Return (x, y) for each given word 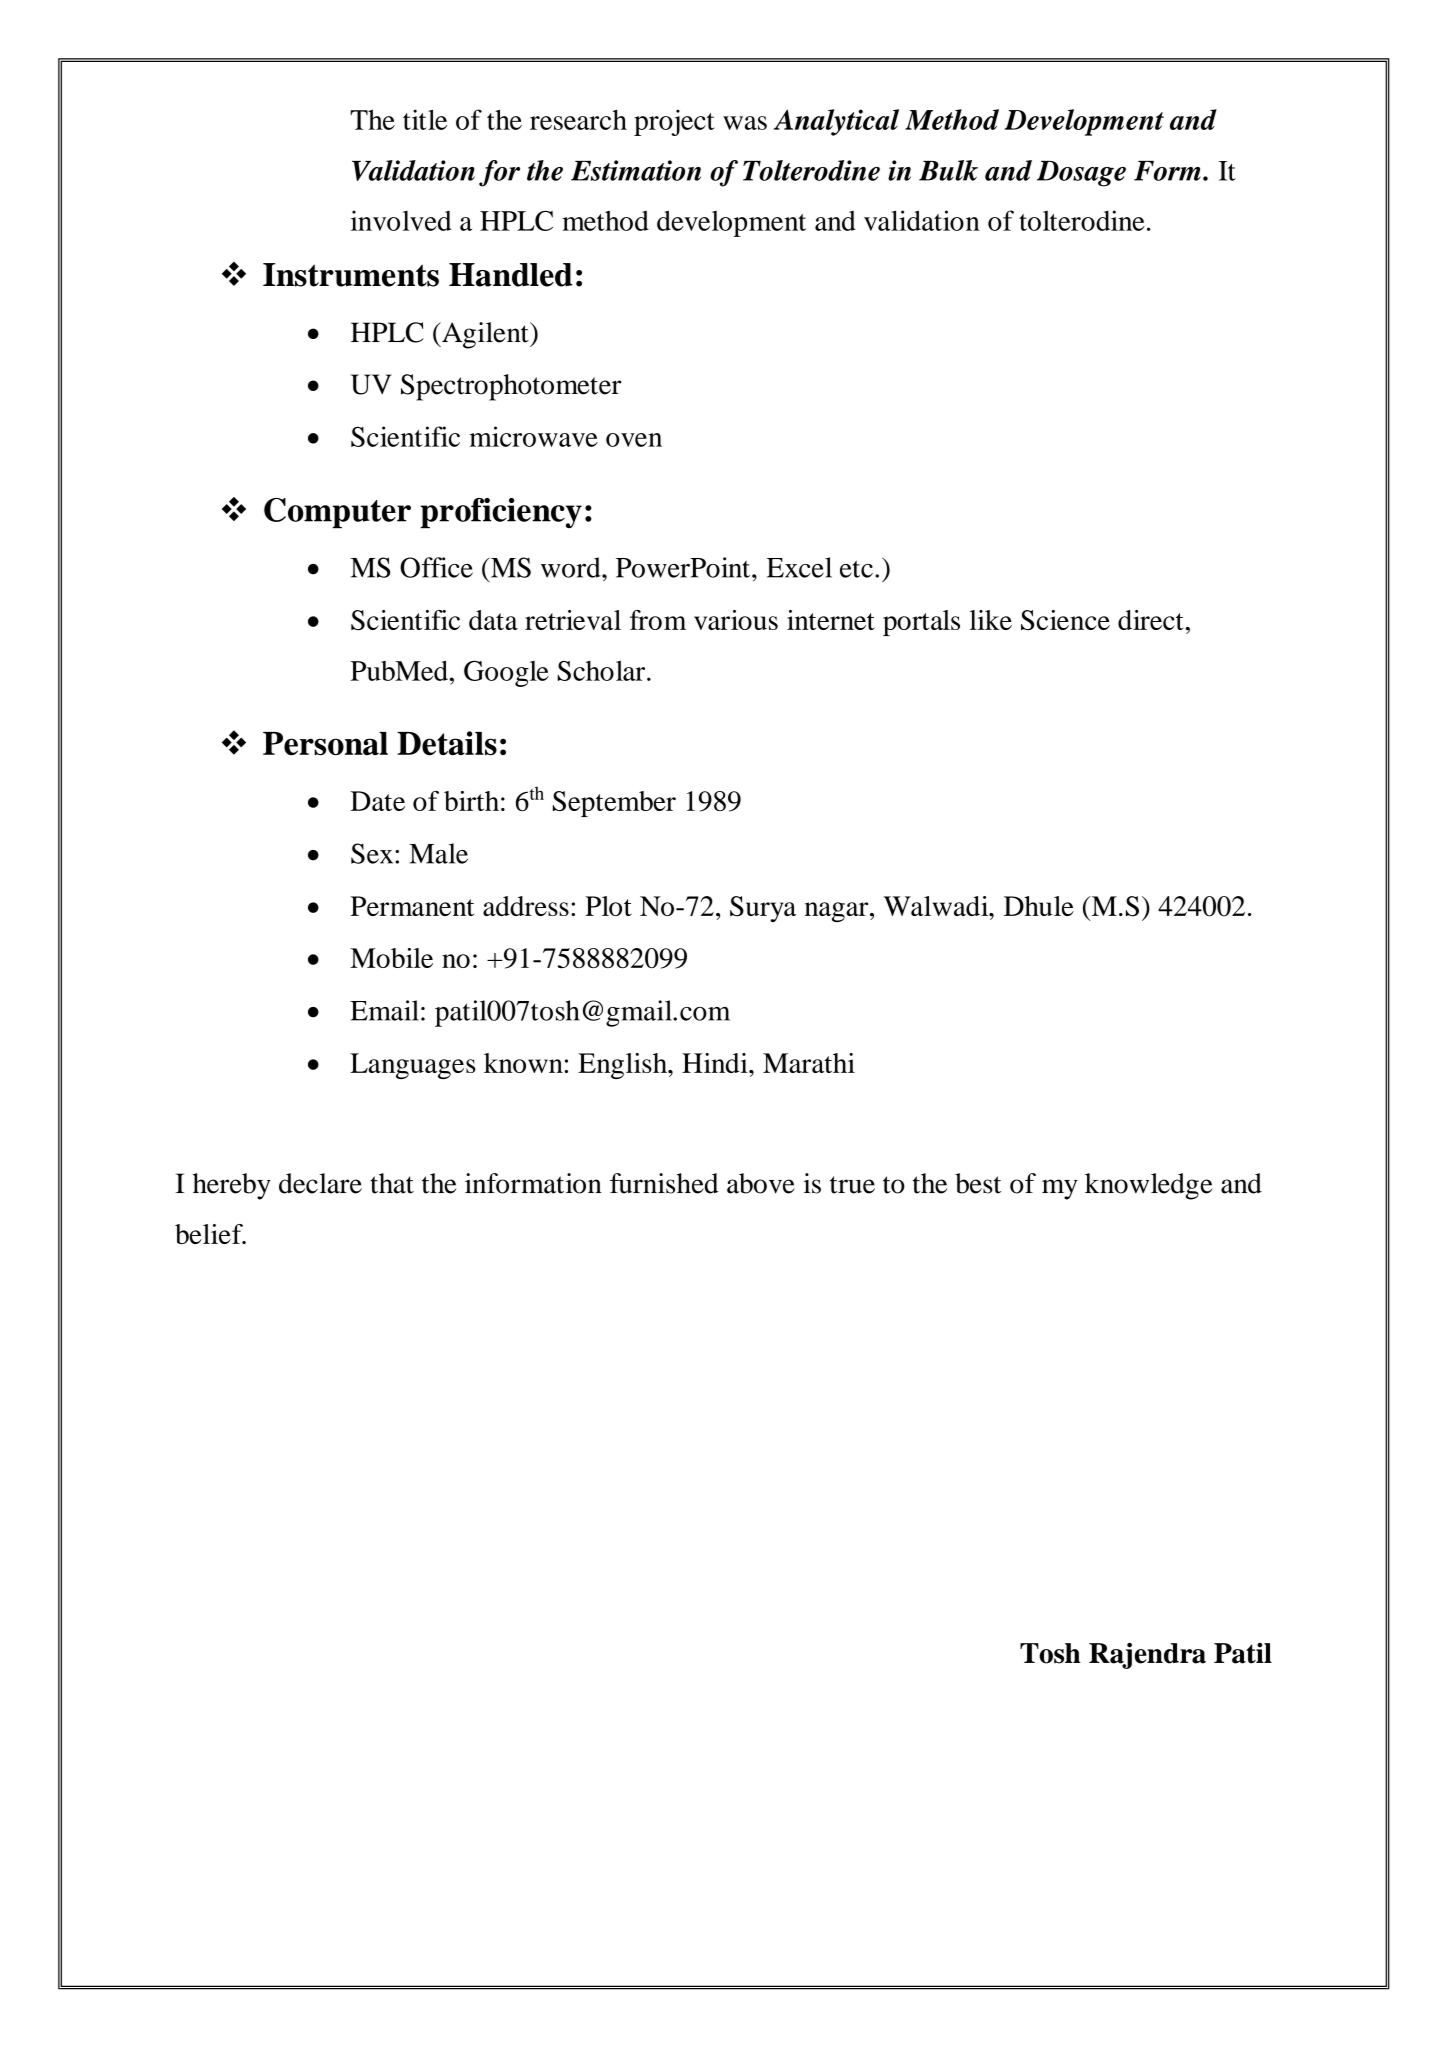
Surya (763, 909)
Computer (337, 513)
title (425, 119)
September (614, 804)
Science (1065, 620)
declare (320, 1183)
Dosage (1081, 174)
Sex (373, 853)
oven (634, 440)
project (674, 122)
